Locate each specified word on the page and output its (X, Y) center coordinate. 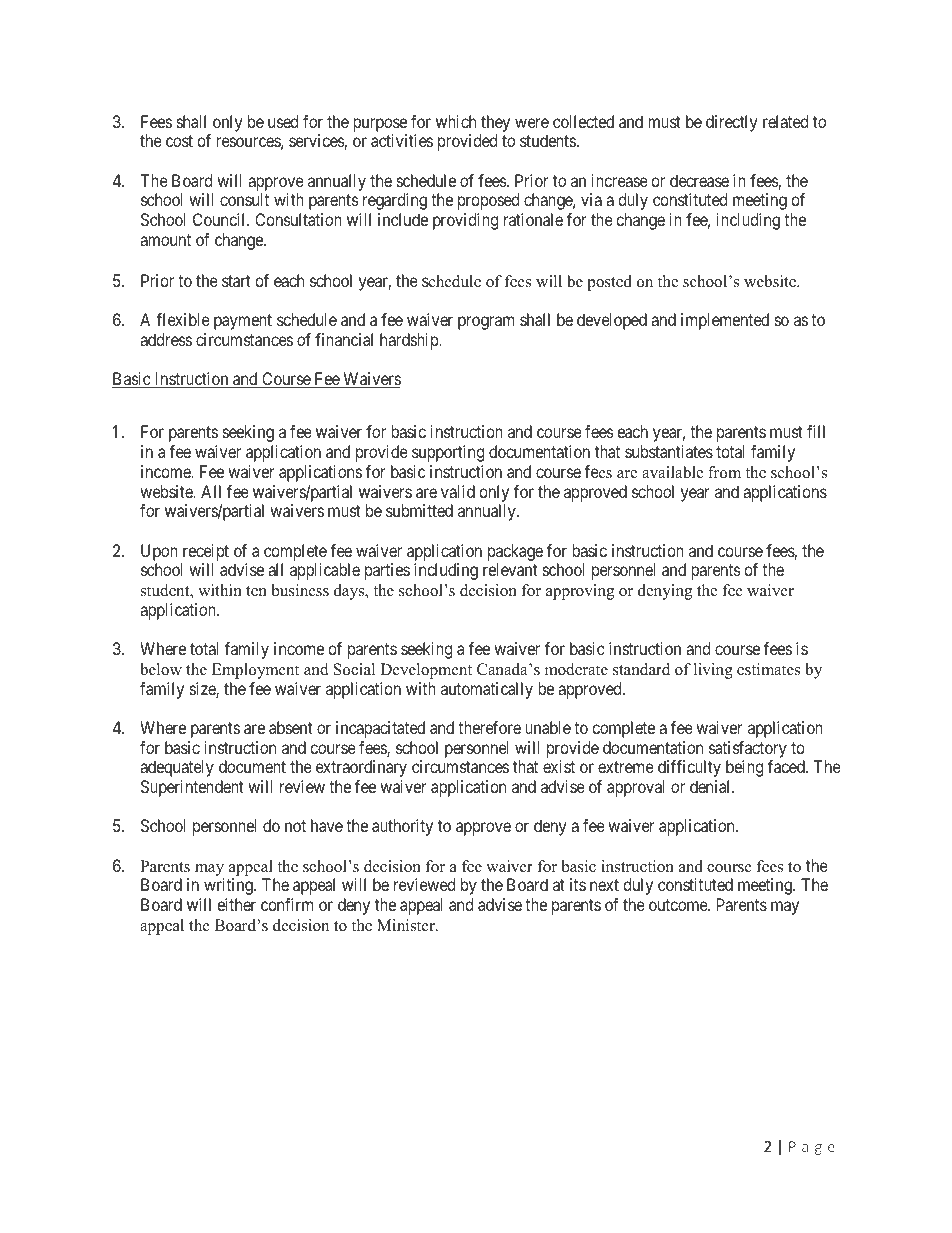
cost (179, 141)
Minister (407, 925)
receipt (206, 552)
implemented (725, 321)
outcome (679, 905)
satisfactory (748, 749)
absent (291, 727)
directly (731, 123)
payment (243, 322)
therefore (489, 727)
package (515, 552)
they (495, 123)
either (236, 904)
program (486, 323)
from (724, 472)
